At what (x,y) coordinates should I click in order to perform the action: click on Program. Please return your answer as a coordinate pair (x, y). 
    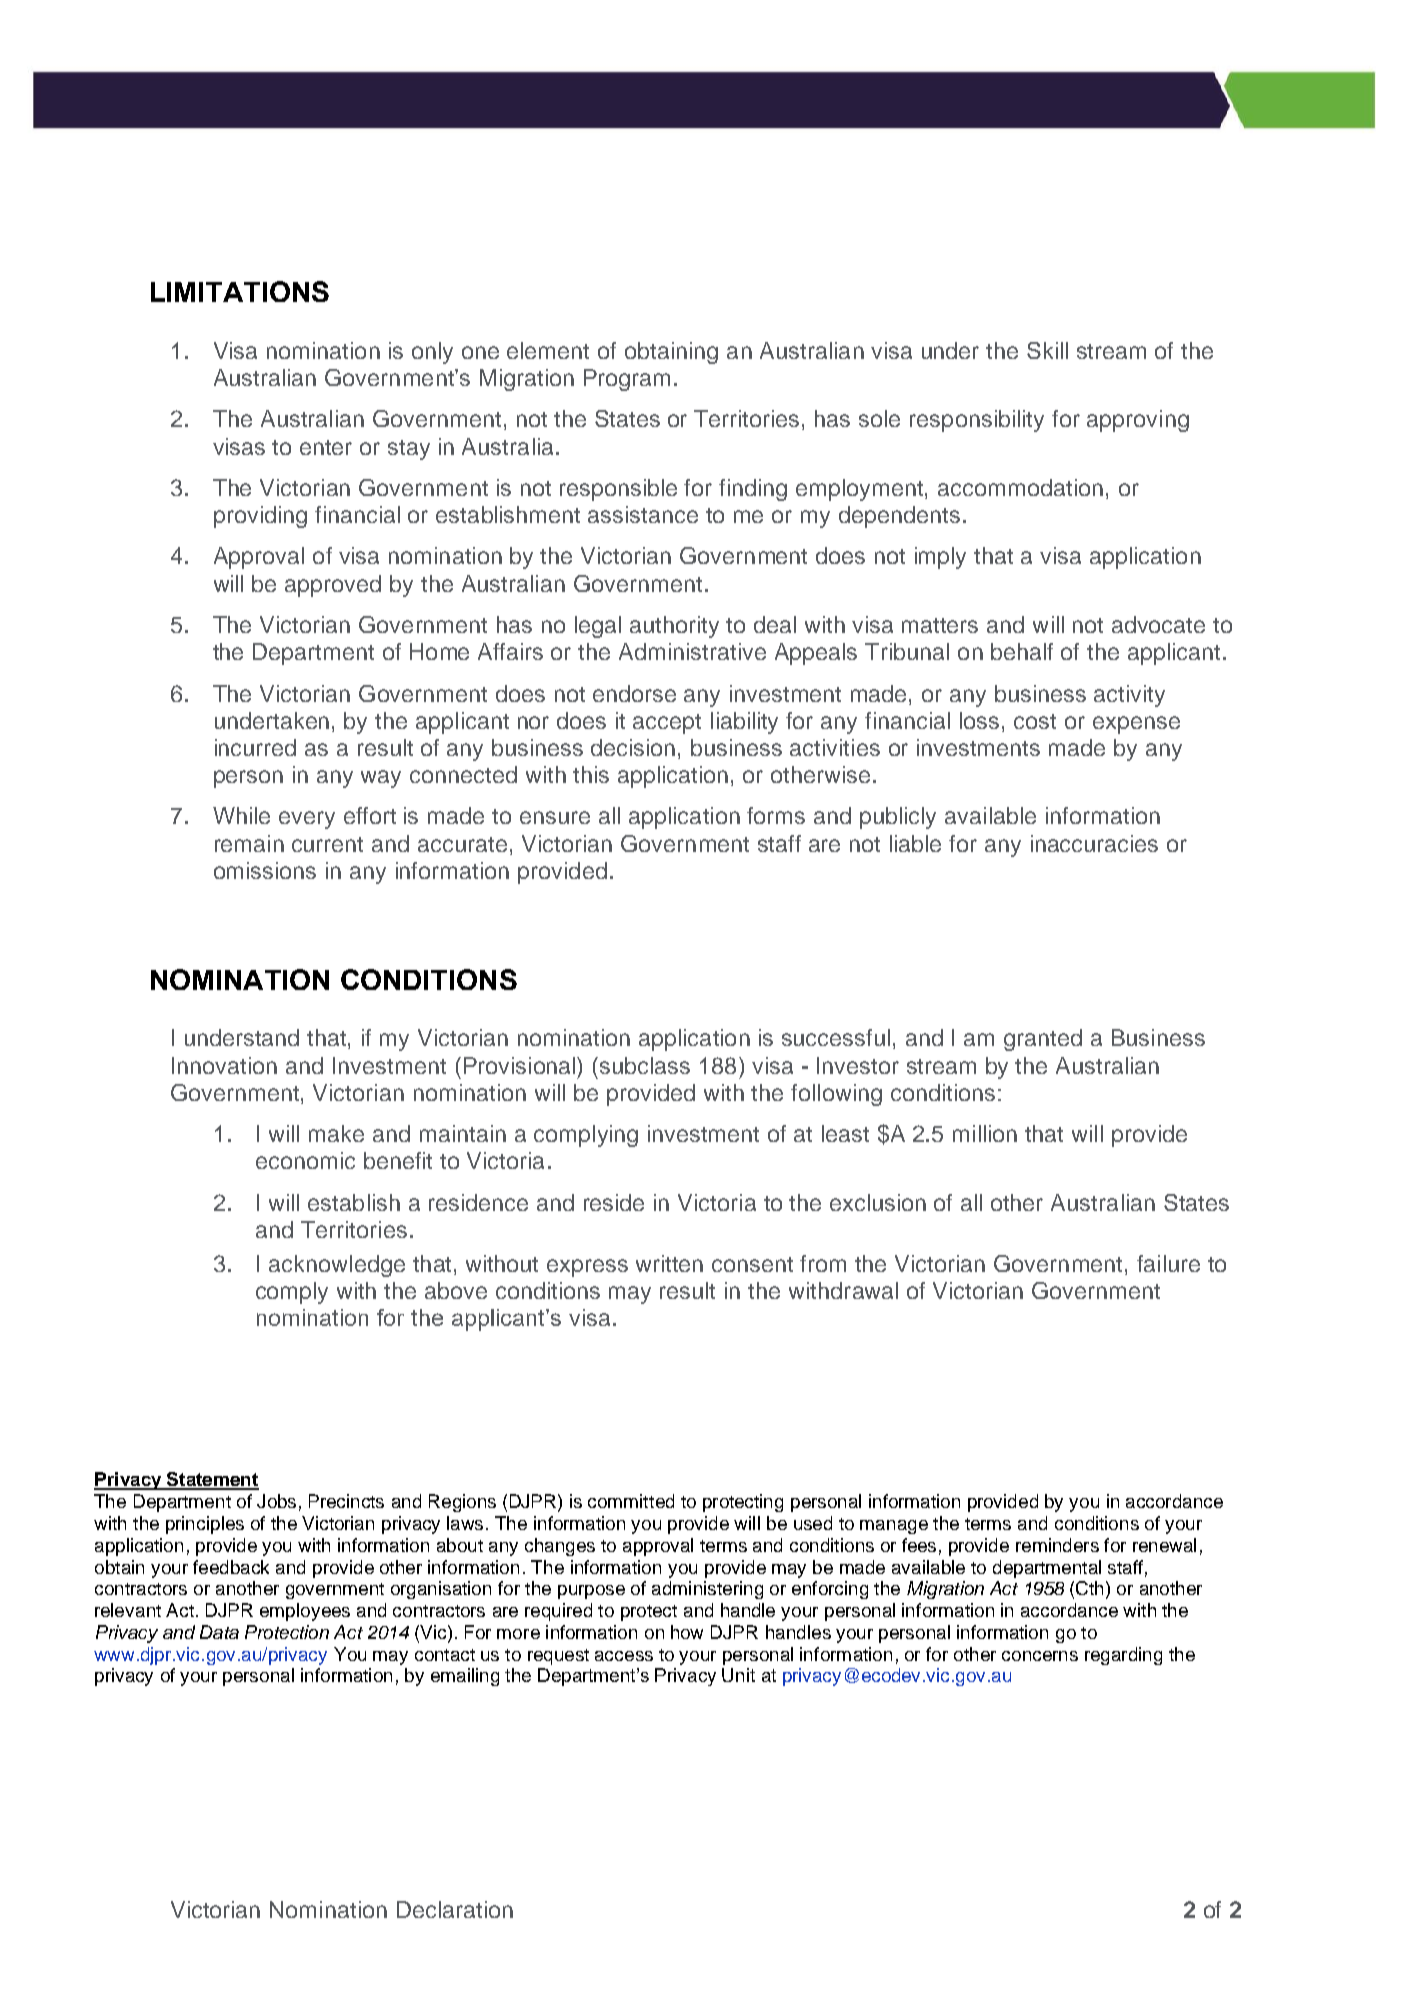
    Looking at the image, I should click on (627, 380).
